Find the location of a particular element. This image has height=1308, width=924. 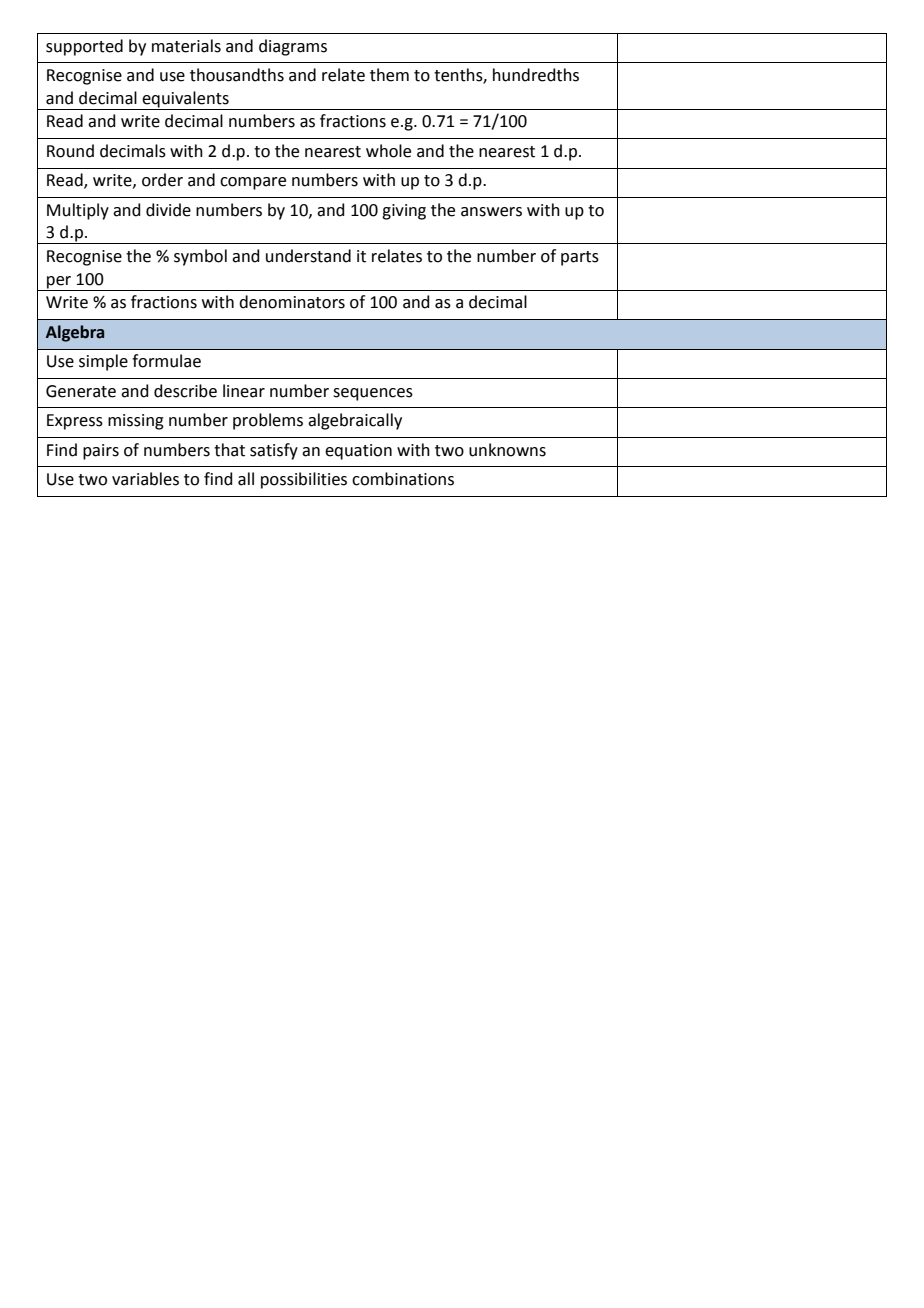

understand is located at coordinates (308, 256).
